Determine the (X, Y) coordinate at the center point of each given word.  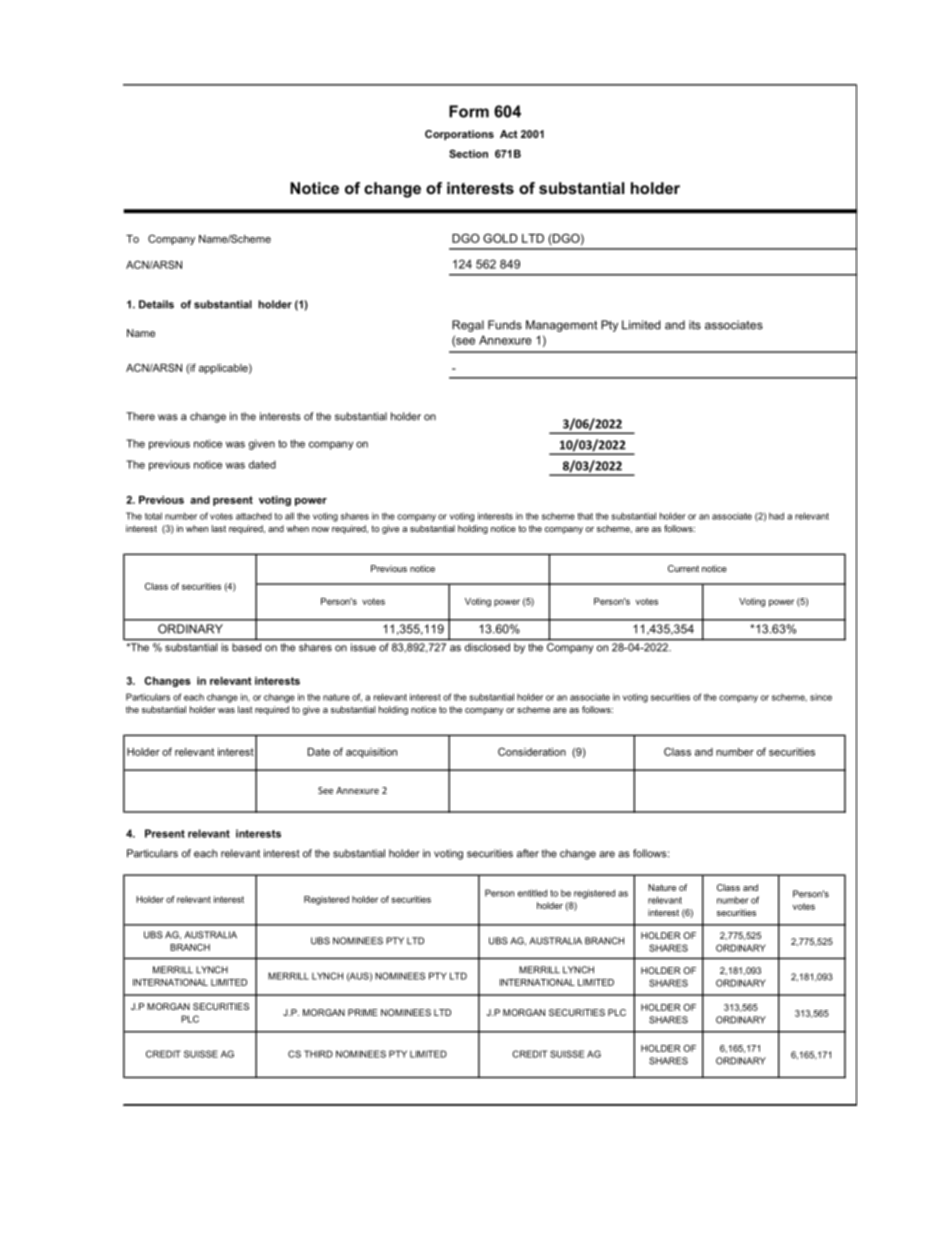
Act (509, 134)
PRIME (363, 1012)
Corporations (459, 135)
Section (468, 153)
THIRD (318, 1054)
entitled (532, 893)
